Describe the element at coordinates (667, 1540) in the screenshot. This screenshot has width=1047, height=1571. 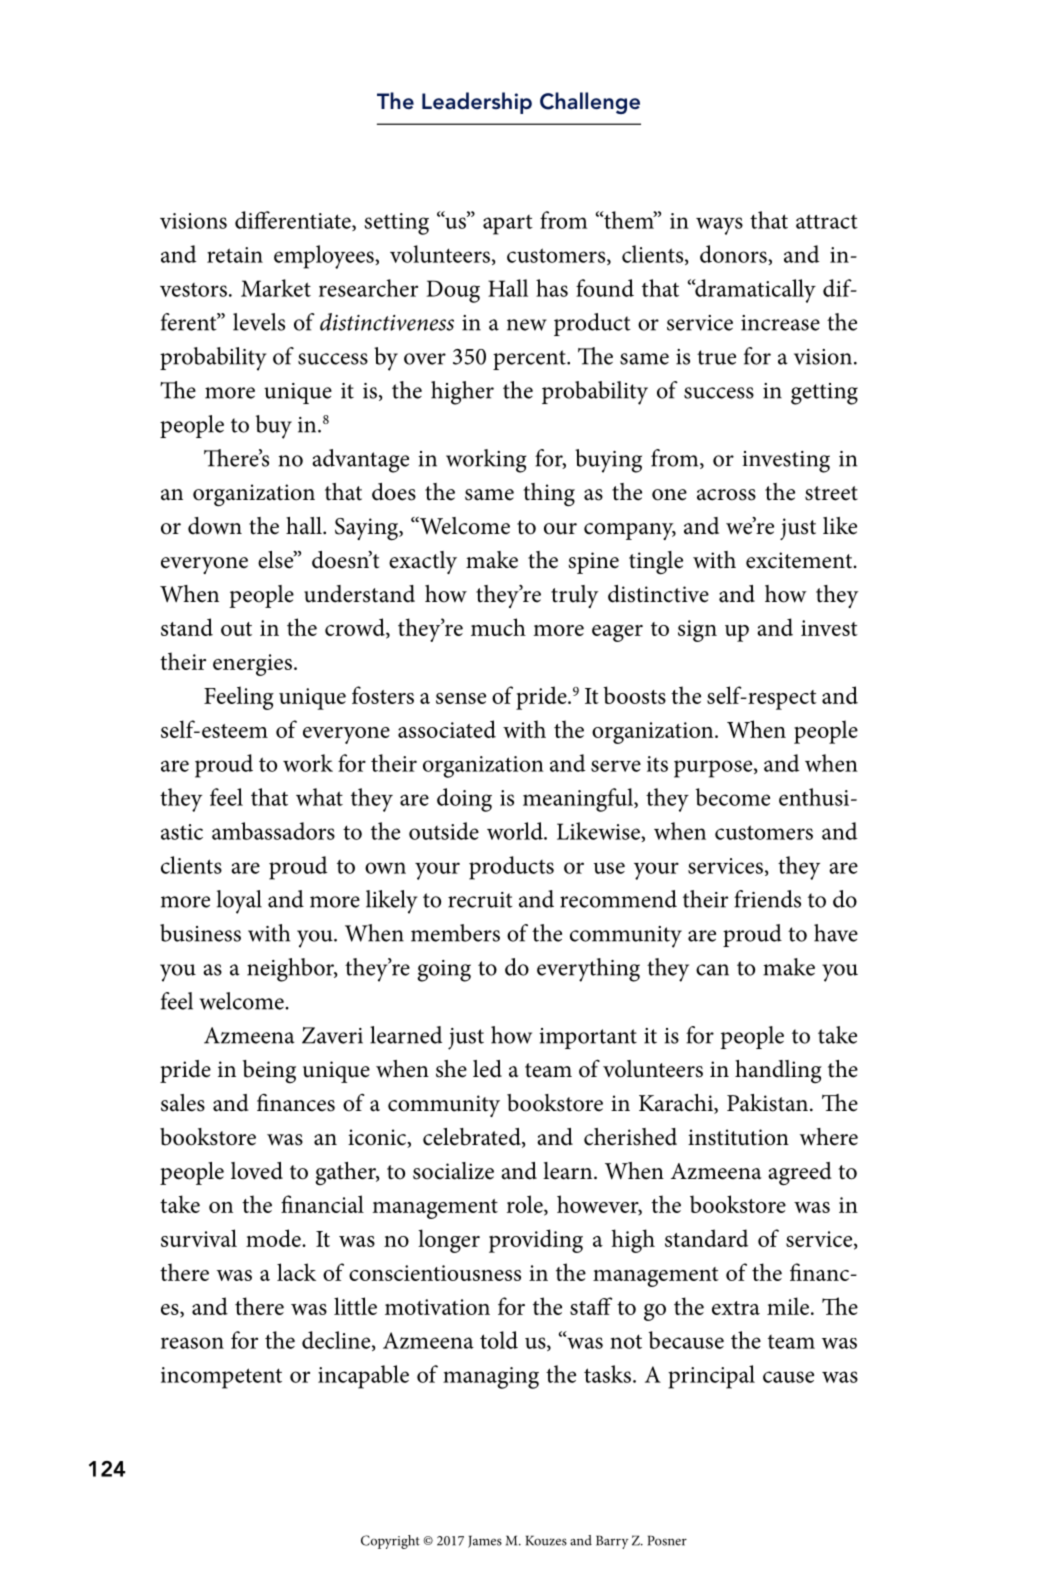
I see `Posner` at that location.
